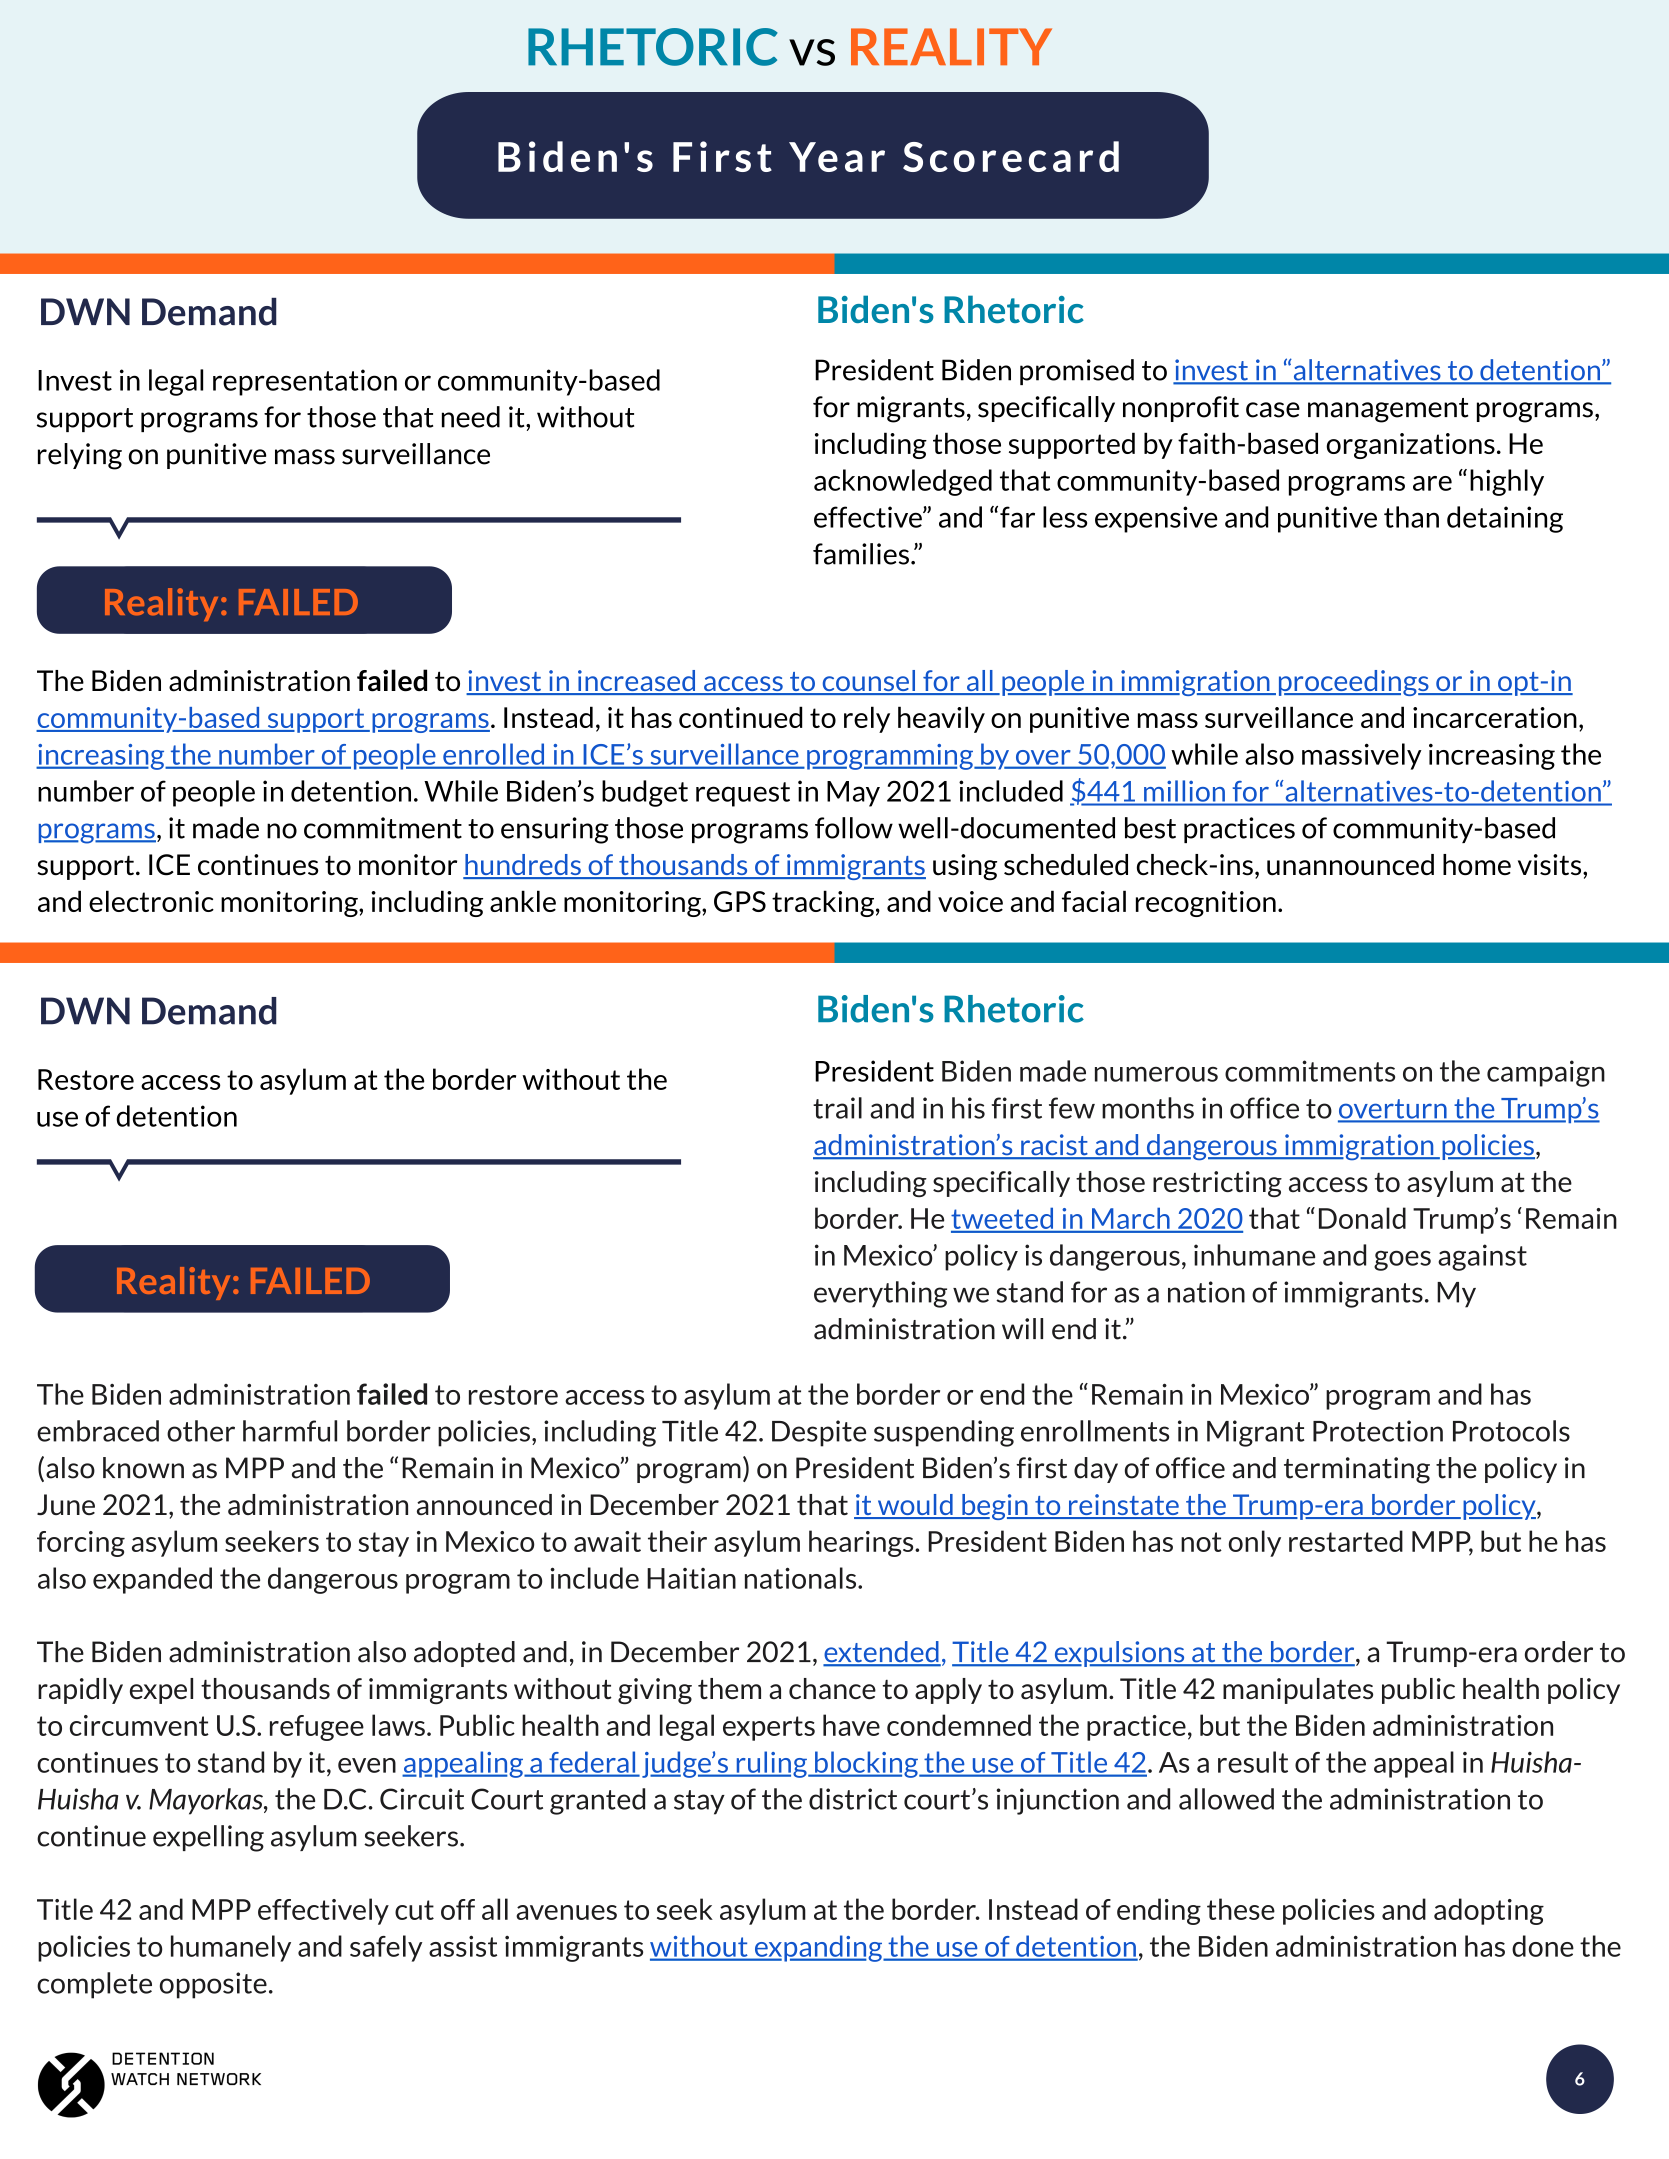 This screenshot has width=1669, height=2159. I want to click on campaign, so click(1546, 1073).
